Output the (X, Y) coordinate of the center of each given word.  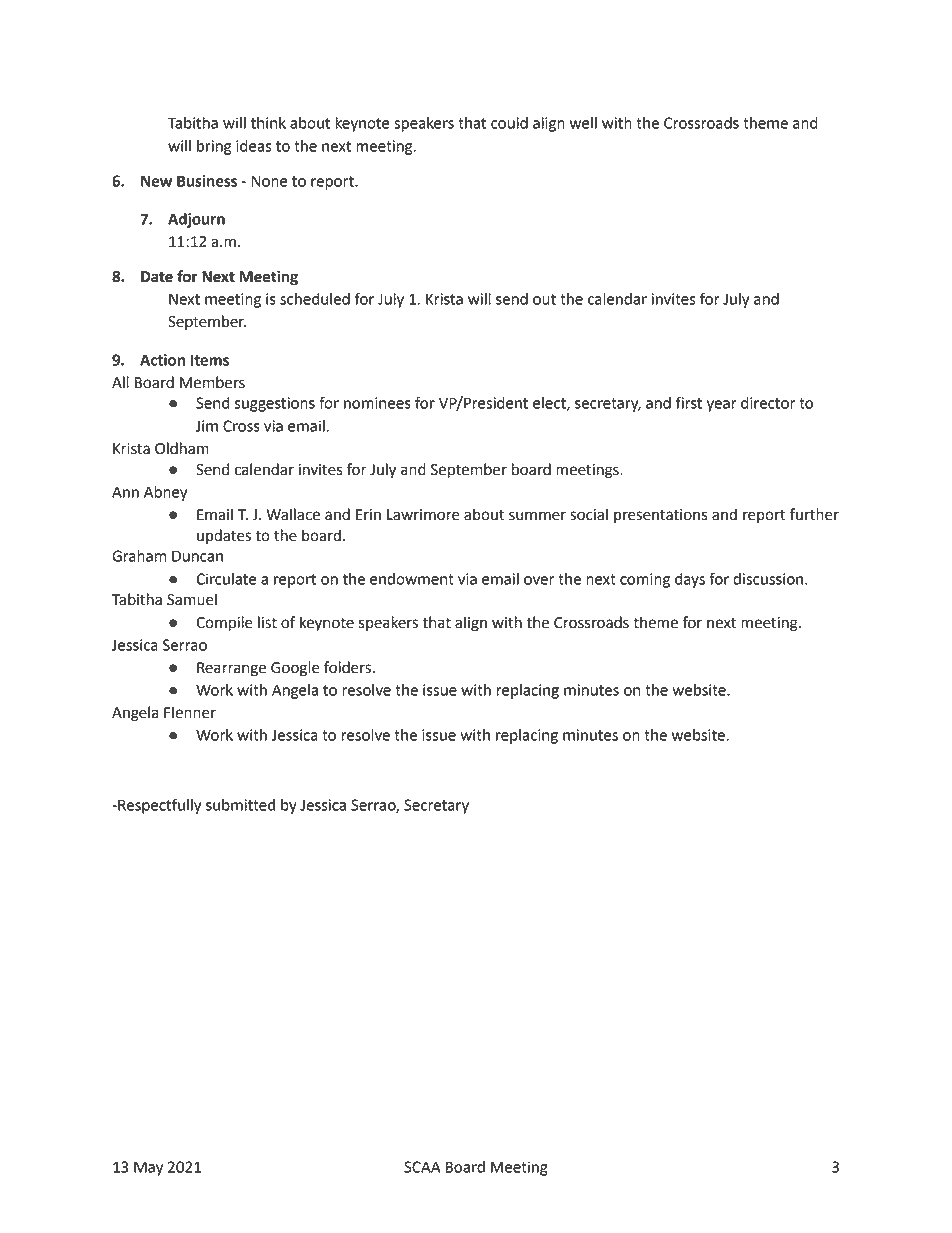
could (509, 123)
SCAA (422, 1167)
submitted (240, 805)
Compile (224, 624)
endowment (412, 579)
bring (214, 147)
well (583, 123)
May (148, 1168)
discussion (768, 579)
